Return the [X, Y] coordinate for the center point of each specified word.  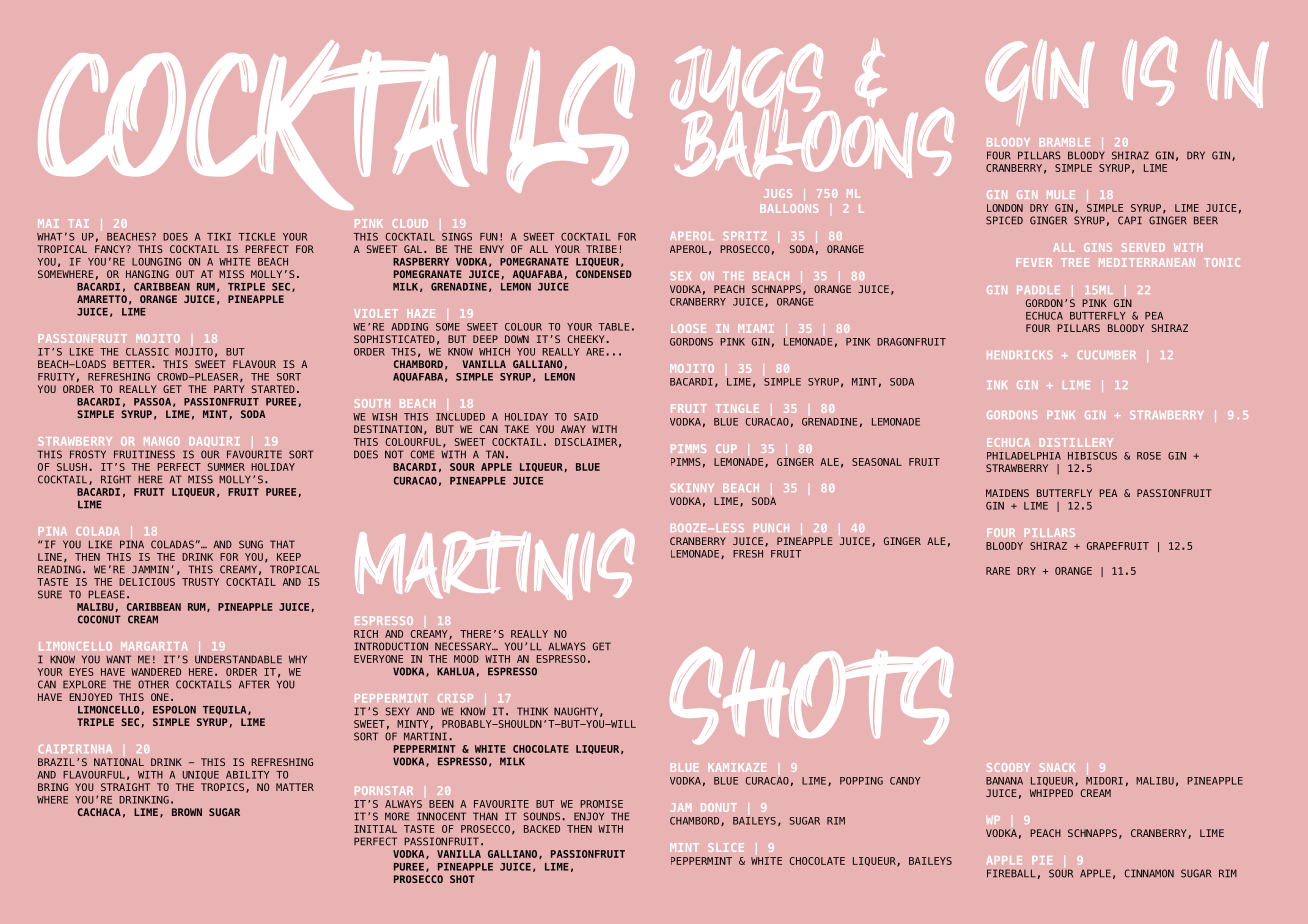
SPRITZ [745, 236]
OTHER [153, 684]
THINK [532, 711]
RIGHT [116, 479]
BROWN [187, 812]
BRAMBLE [1065, 142]
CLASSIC [147, 352]
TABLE [614, 327]
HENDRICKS [1019, 355]
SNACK [1057, 767]
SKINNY [692, 488]
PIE [1042, 860]
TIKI [219, 237]
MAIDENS [1007, 493]
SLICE [726, 847]
